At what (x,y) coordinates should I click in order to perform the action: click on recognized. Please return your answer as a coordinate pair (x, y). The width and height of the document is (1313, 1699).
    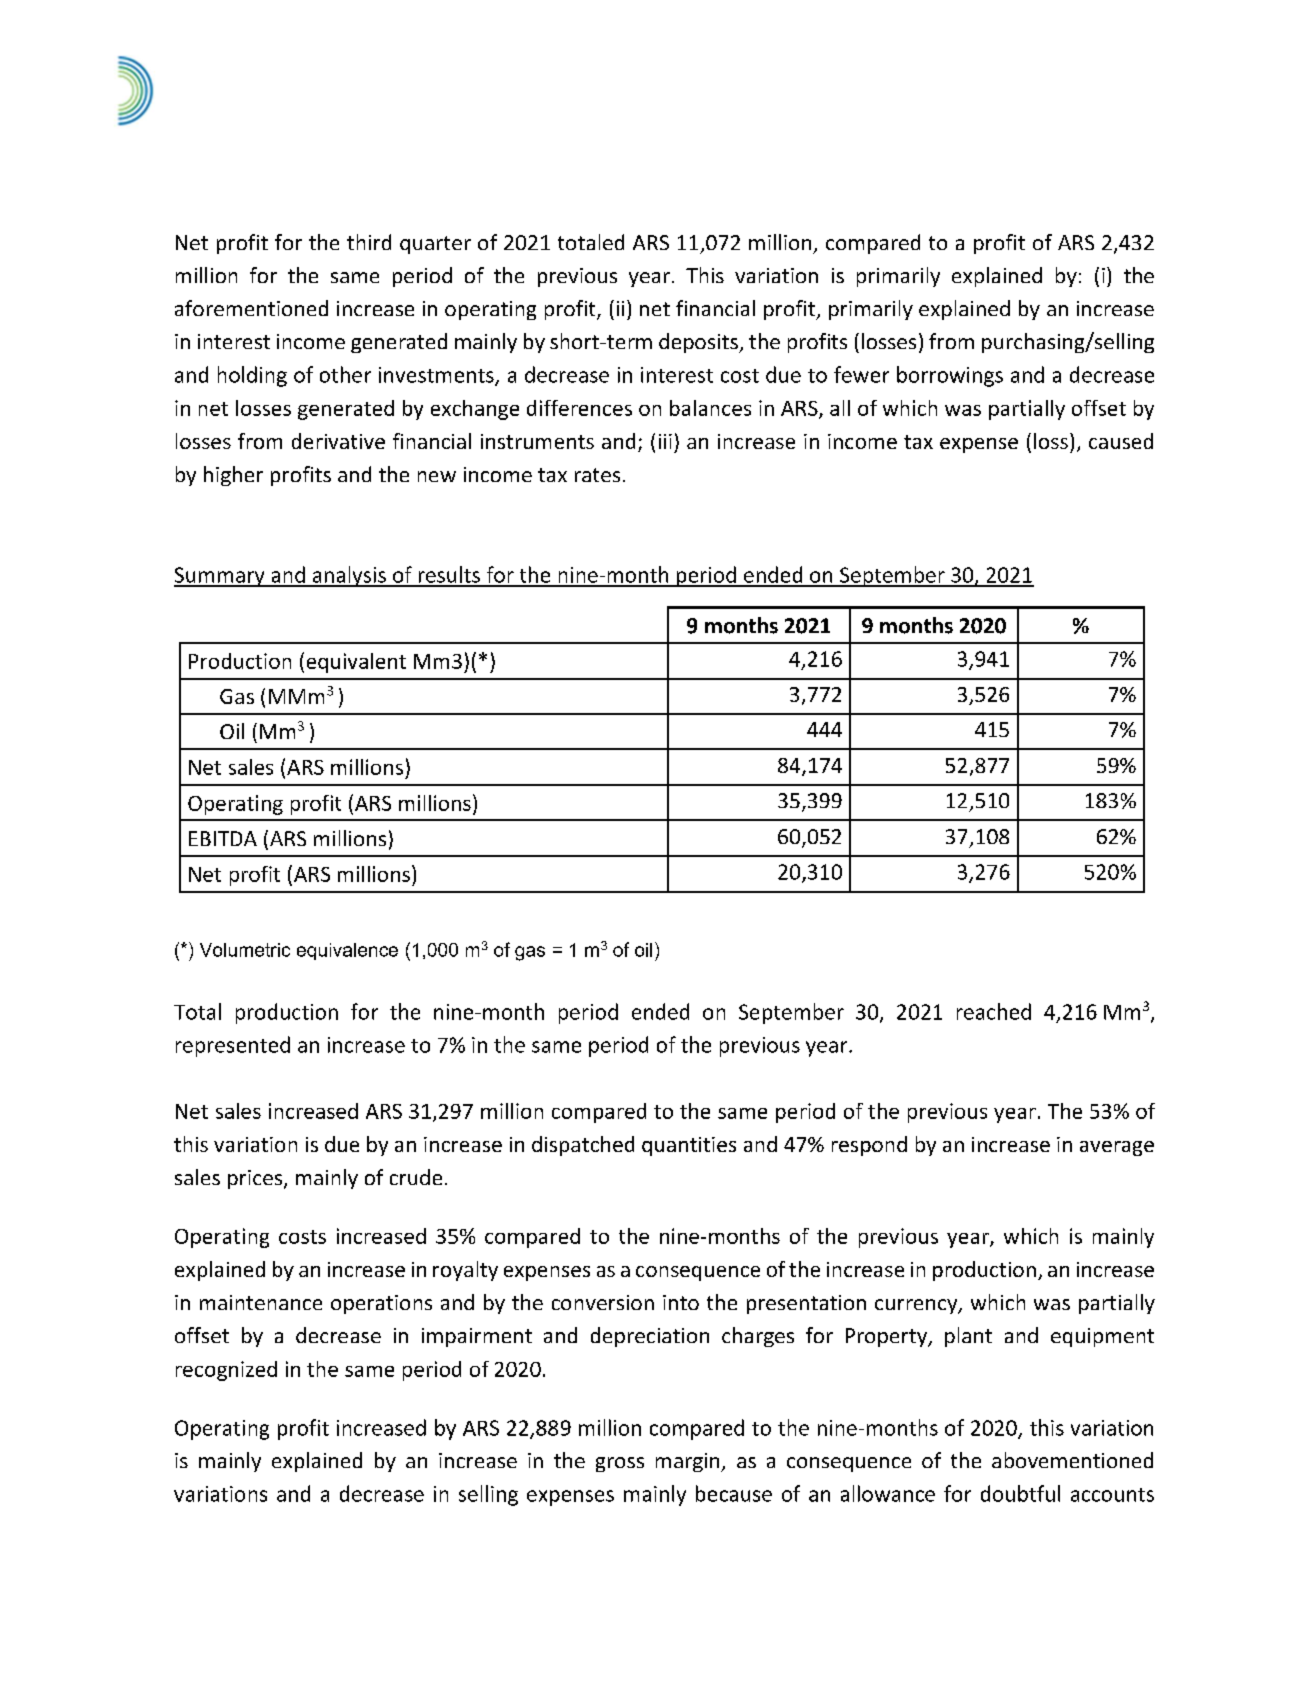
    Looking at the image, I should click on (226, 1371).
